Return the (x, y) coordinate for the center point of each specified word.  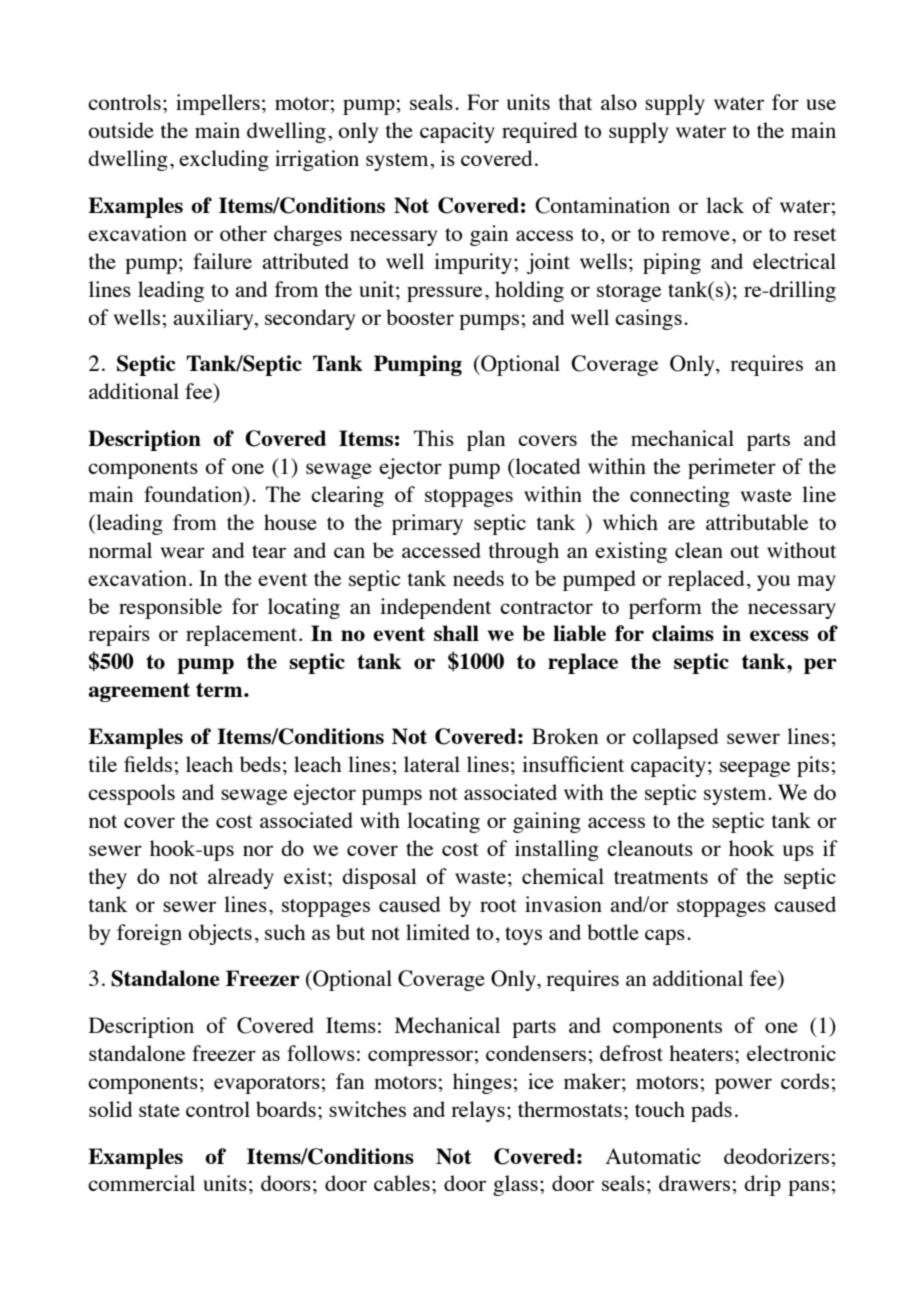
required (540, 132)
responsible (170, 608)
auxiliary (214, 319)
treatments (661, 877)
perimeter (732, 468)
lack (725, 205)
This (434, 438)
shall (456, 633)
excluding (224, 160)
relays (478, 1111)
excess (779, 635)
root (498, 905)
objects (220, 934)
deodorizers (776, 1156)
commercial (141, 1183)
